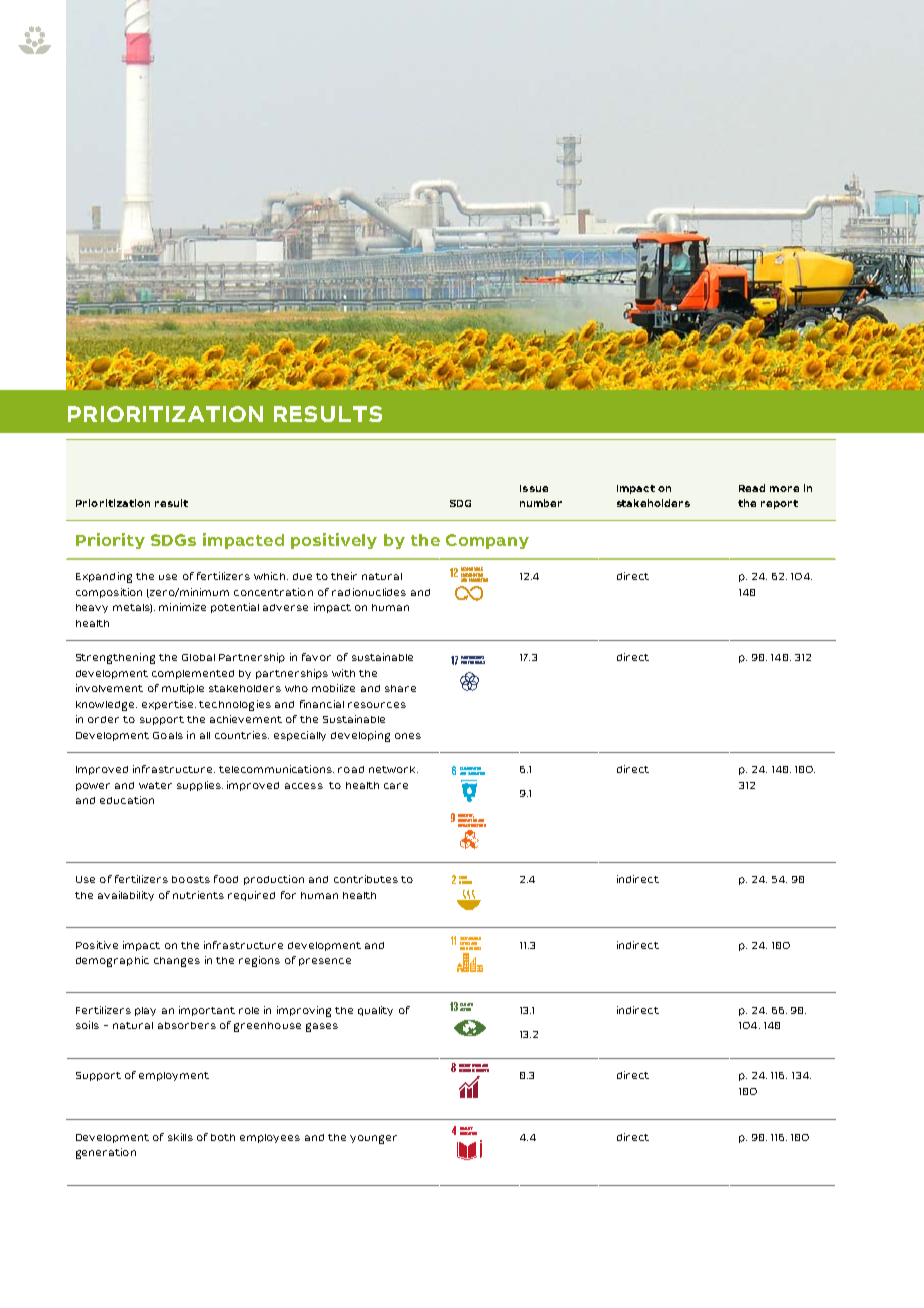  I want to click on presence, so click(325, 962).
